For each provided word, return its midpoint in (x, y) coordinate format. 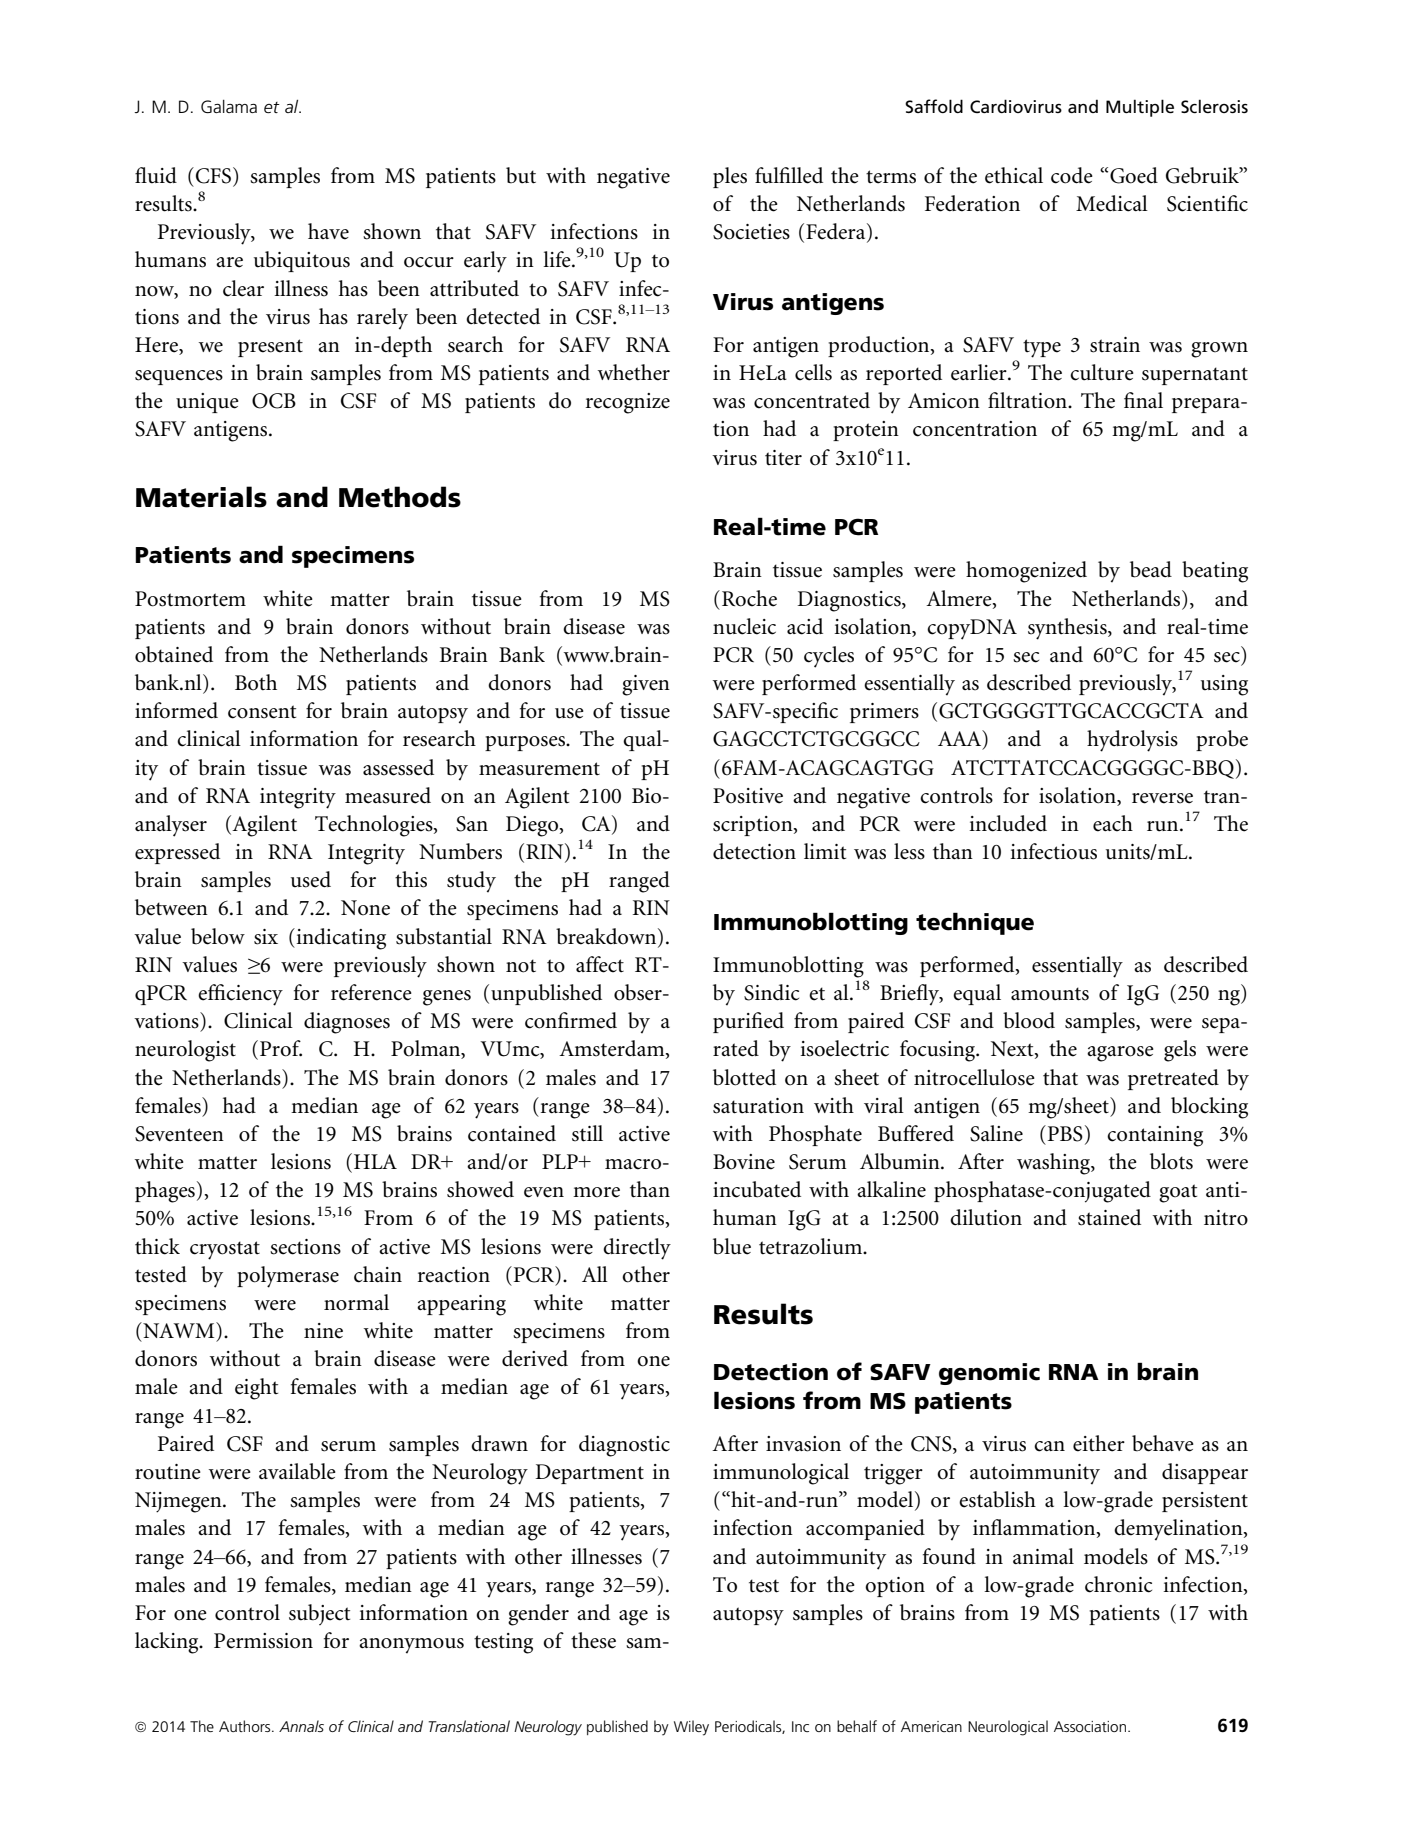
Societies (751, 232)
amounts (1050, 994)
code (1072, 175)
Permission (263, 1641)
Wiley (691, 1728)
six (266, 937)
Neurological (1008, 1728)
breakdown (607, 936)
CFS (213, 176)
